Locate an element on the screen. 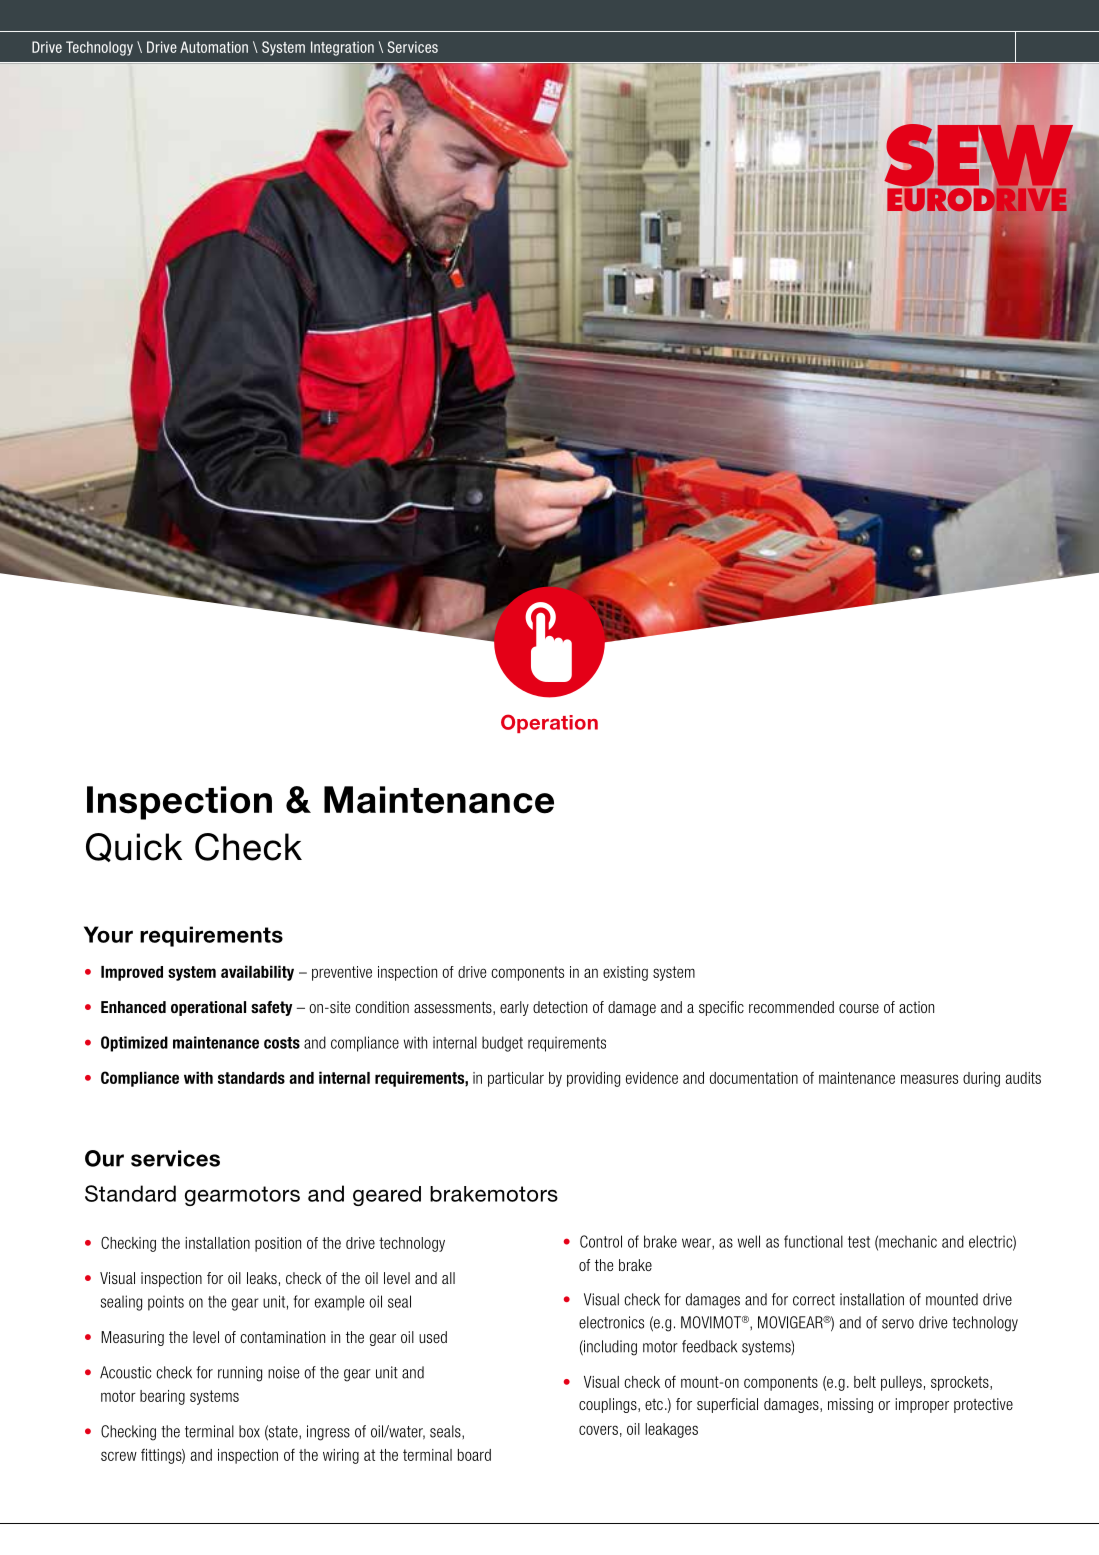 This screenshot has width=1099, height=1555. Automation is located at coordinates (214, 47).
